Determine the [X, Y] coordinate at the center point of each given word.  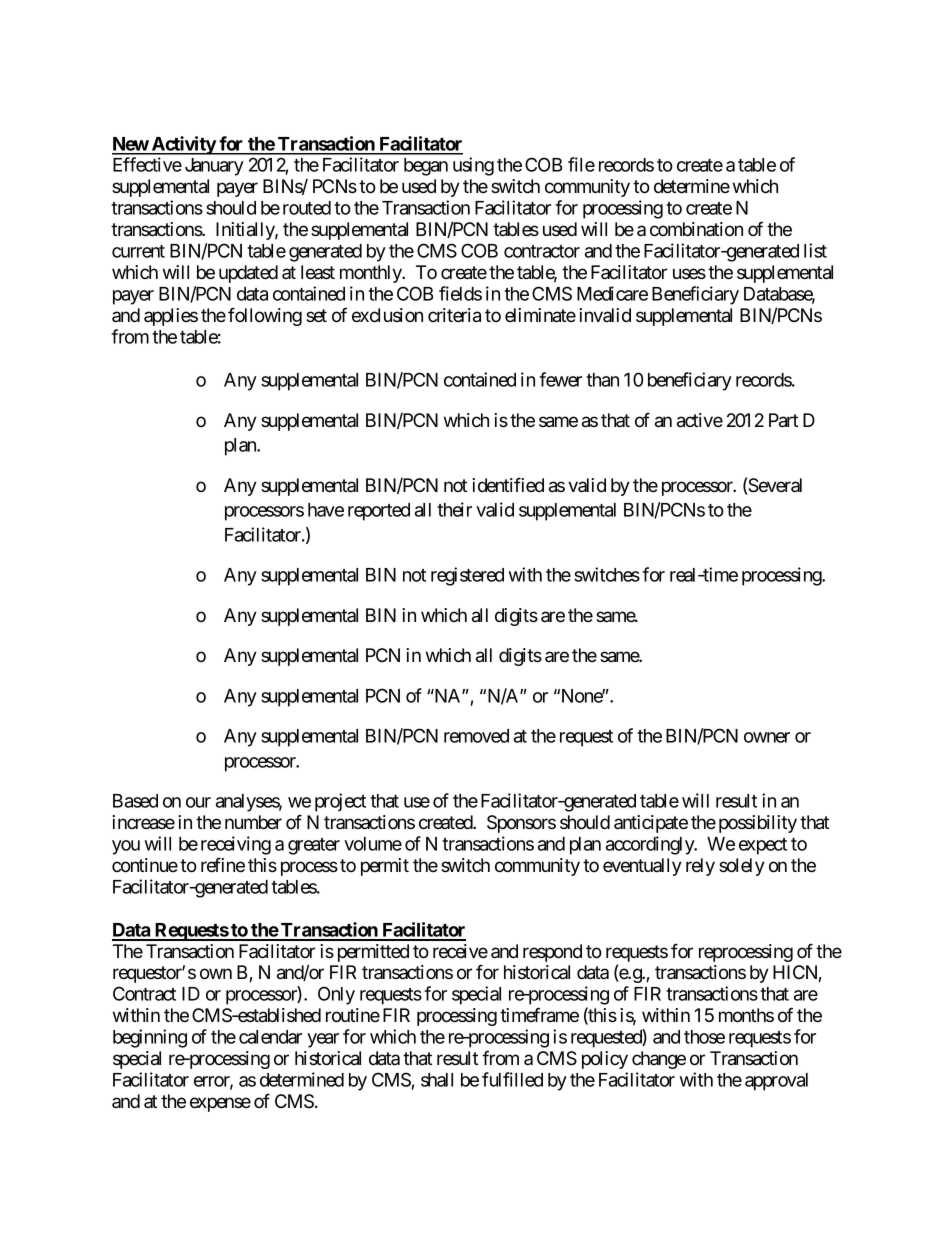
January [214, 167]
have [326, 510]
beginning [150, 1038]
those [704, 1037]
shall [437, 1080]
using [473, 166]
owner [767, 737]
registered [467, 576]
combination [696, 229]
